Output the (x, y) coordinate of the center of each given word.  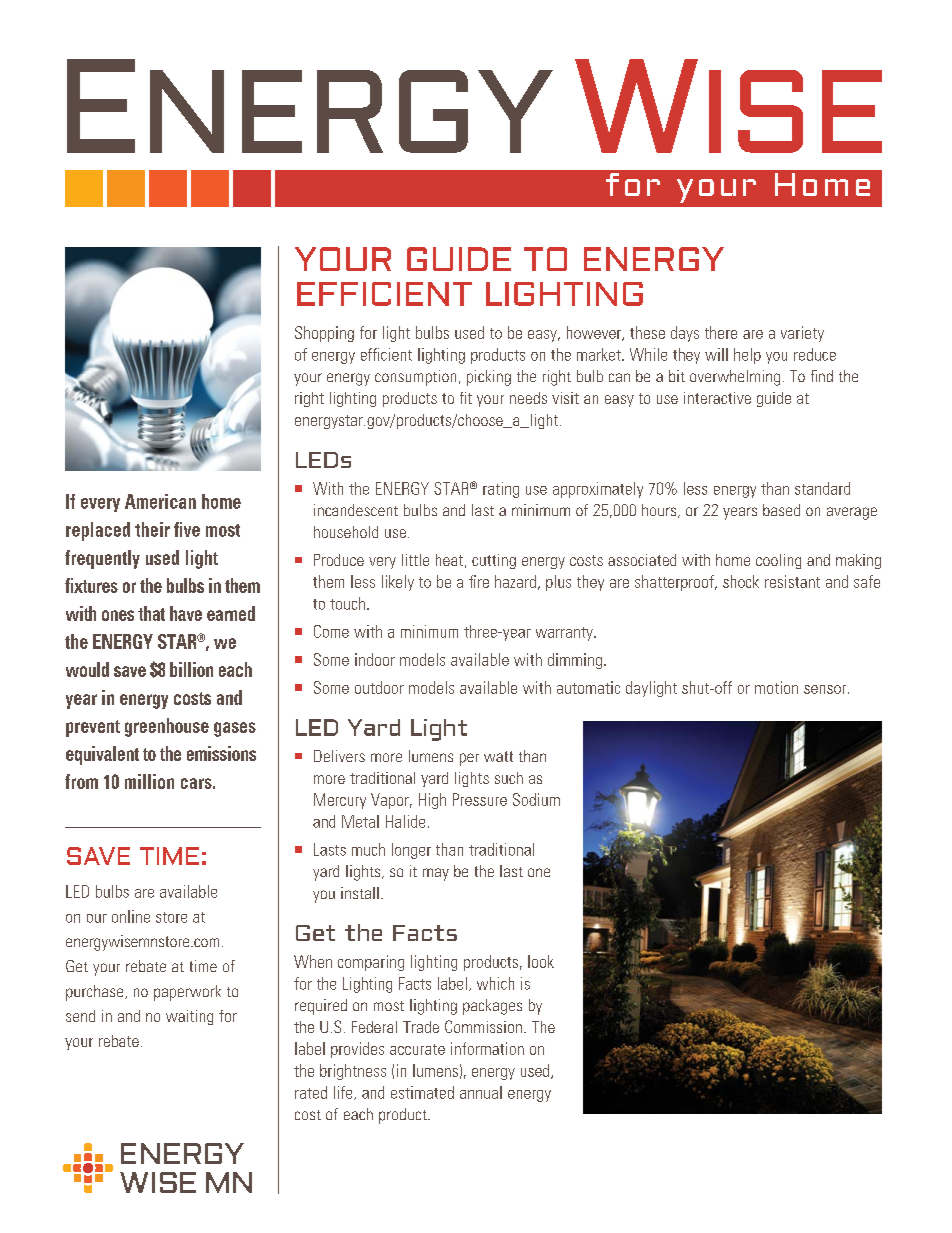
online (131, 916)
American (160, 501)
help (747, 356)
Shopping (324, 334)
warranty (565, 634)
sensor (826, 689)
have (186, 613)
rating (501, 490)
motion (776, 687)
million (149, 781)
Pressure (480, 799)
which (495, 983)
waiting (189, 1017)
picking (489, 378)
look (541, 961)
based (781, 510)
